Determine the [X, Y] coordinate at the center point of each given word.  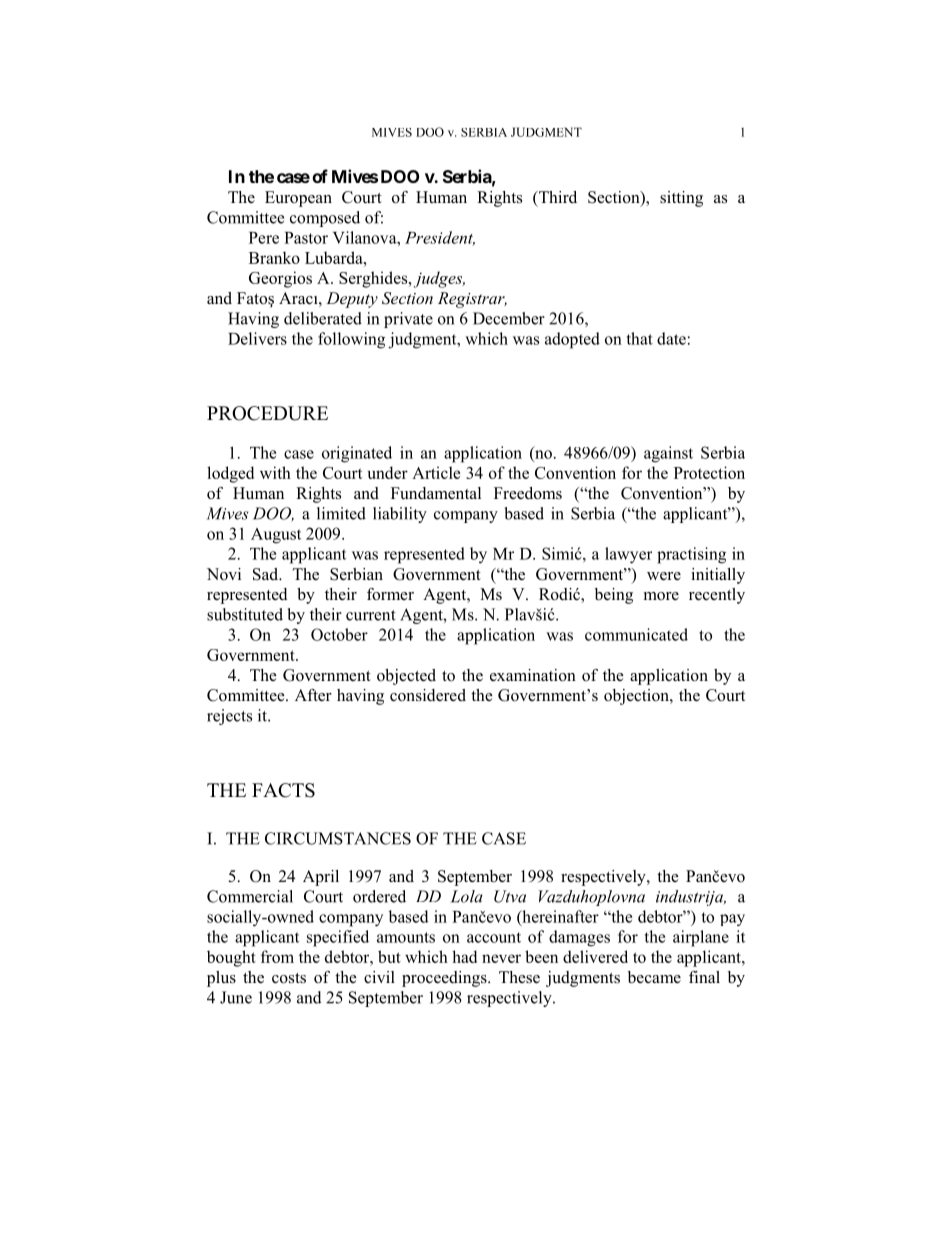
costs [289, 978]
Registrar [472, 300]
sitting [681, 199]
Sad [267, 574]
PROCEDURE [267, 413]
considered [428, 695]
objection [637, 697]
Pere [264, 238]
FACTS [283, 790]
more [661, 596]
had [464, 956]
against [668, 454]
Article [436, 472]
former [390, 594]
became [654, 977]
